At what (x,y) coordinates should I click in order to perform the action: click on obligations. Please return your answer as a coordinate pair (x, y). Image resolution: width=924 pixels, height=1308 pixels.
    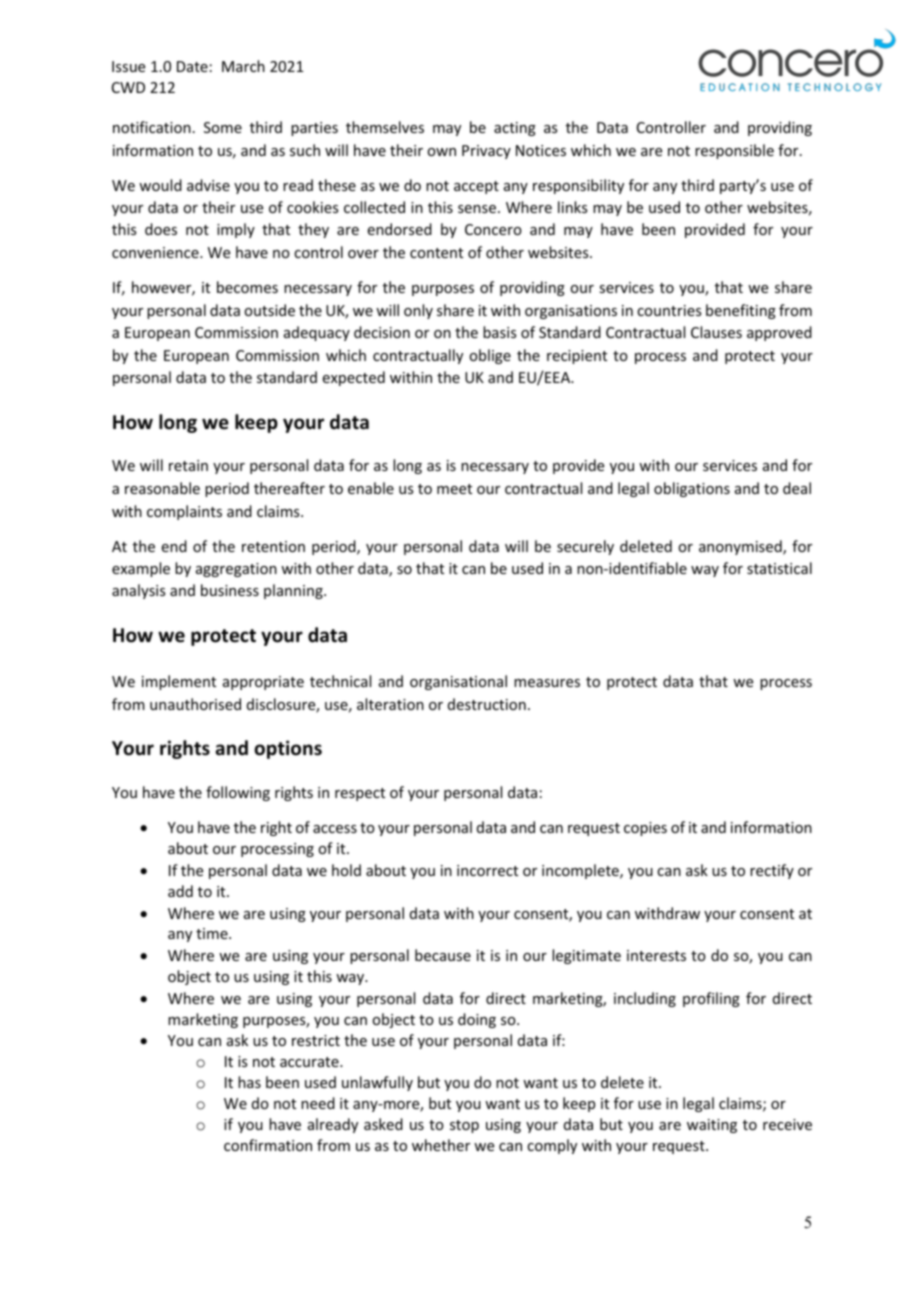
    Looking at the image, I should click on (692, 489).
